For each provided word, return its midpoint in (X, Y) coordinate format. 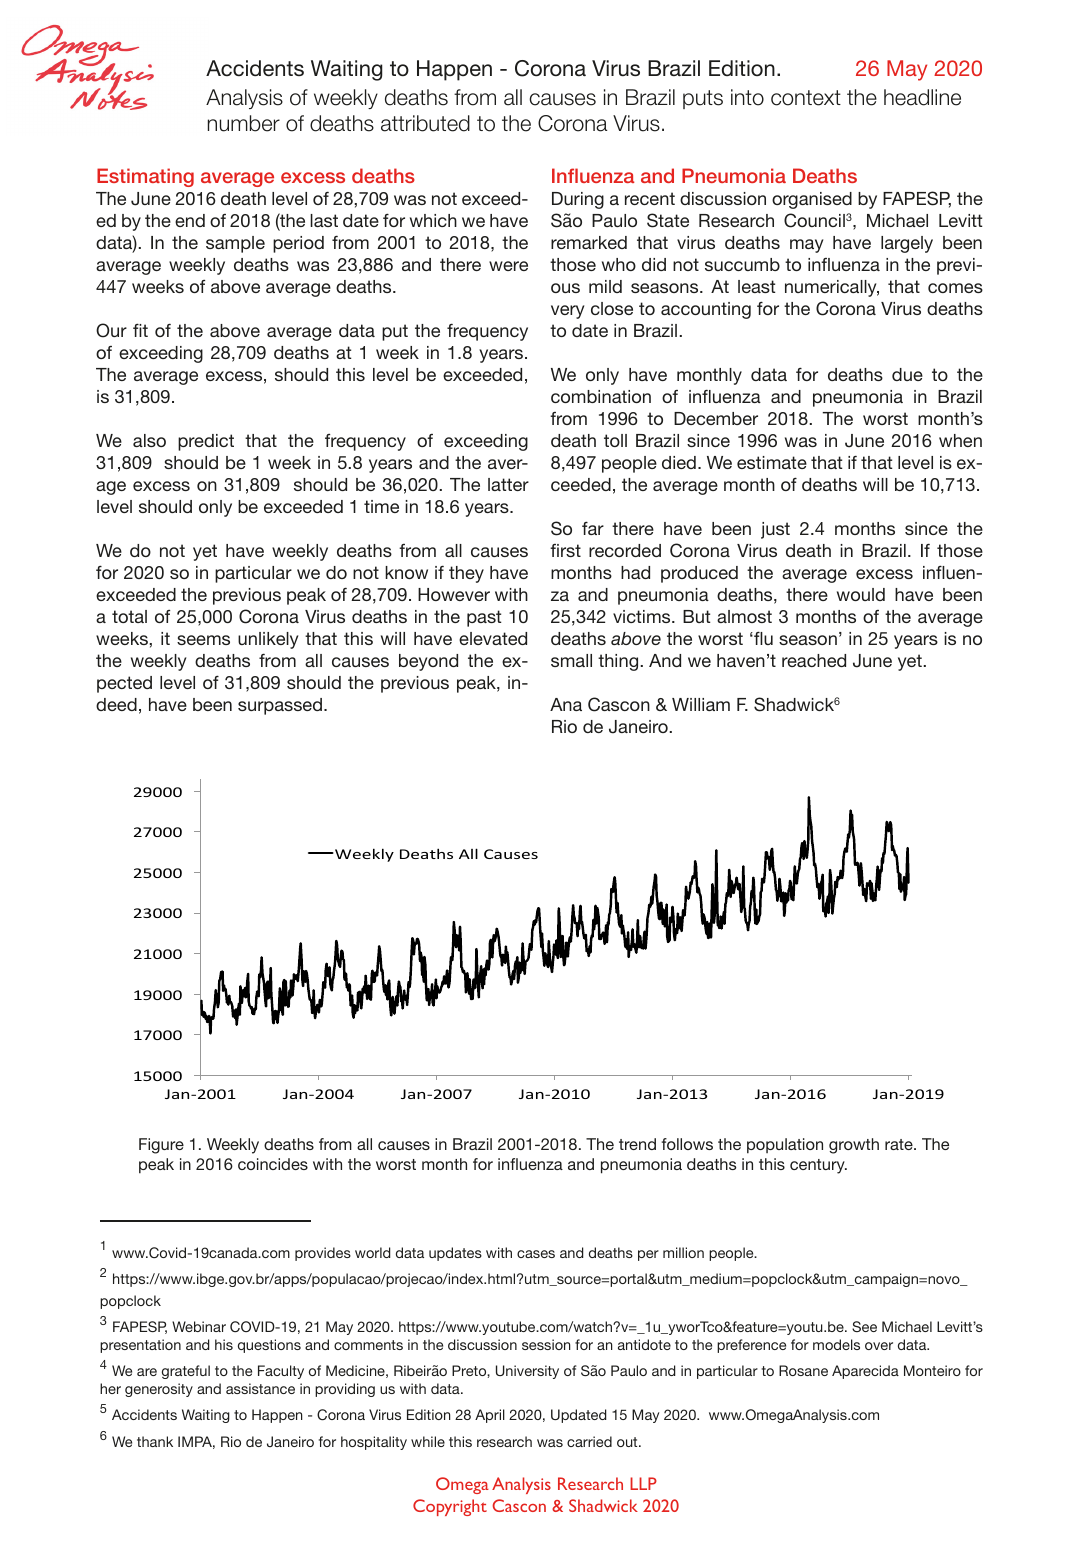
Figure (161, 1146)
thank (155, 1441)
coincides (273, 1164)
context (806, 98)
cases (536, 1254)
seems (203, 640)
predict (206, 442)
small (571, 660)
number (244, 123)
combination (601, 396)
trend (637, 1144)
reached (814, 660)
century (818, 1166)
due (907, 374)
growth (854, 1146)
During (578, 200)
